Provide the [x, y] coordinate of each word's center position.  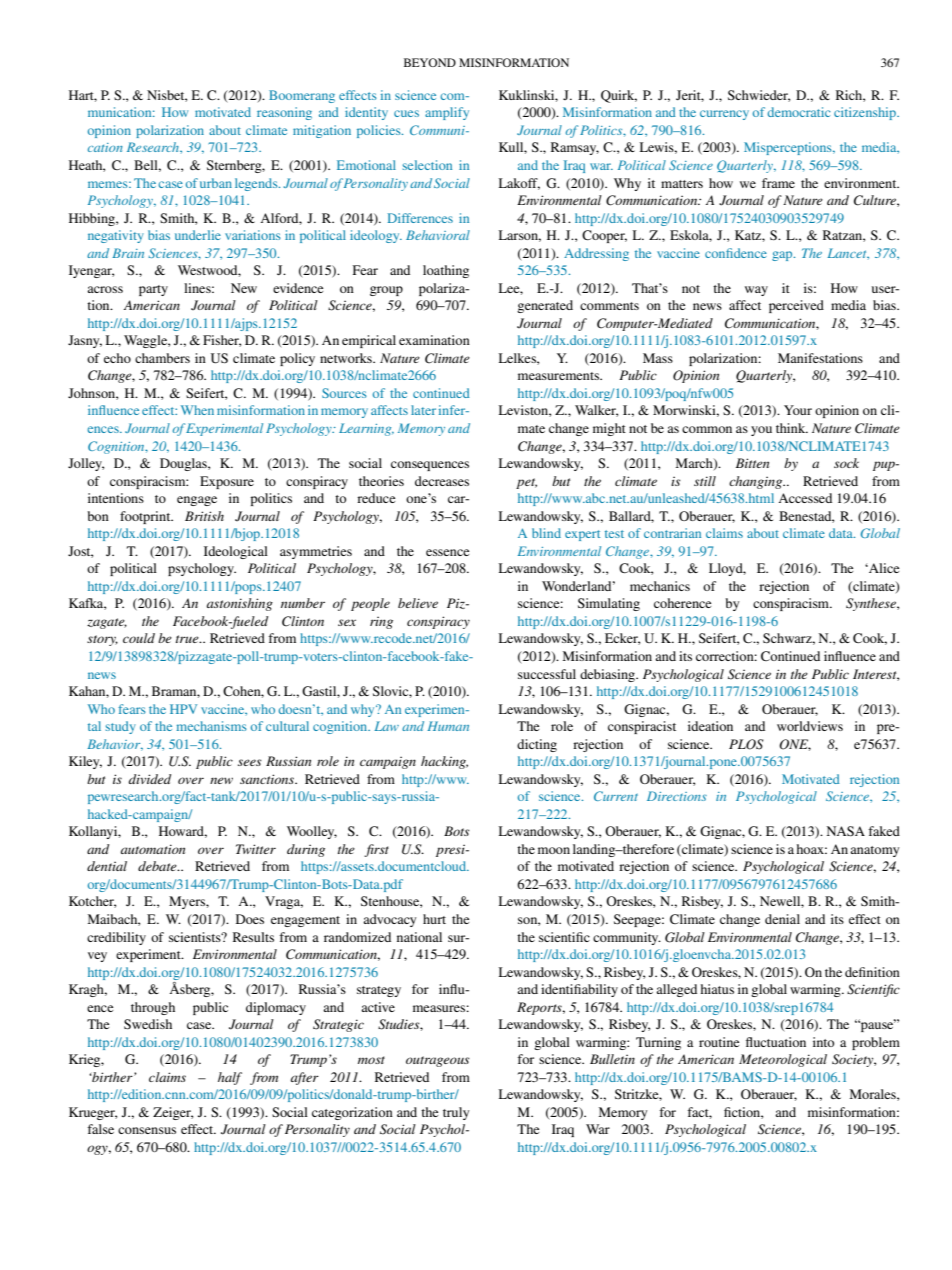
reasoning [284, 113]
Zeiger [173, 1113]
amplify [447, 113]
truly [456, 1113]
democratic [798, 112]
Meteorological [783, 1060]
